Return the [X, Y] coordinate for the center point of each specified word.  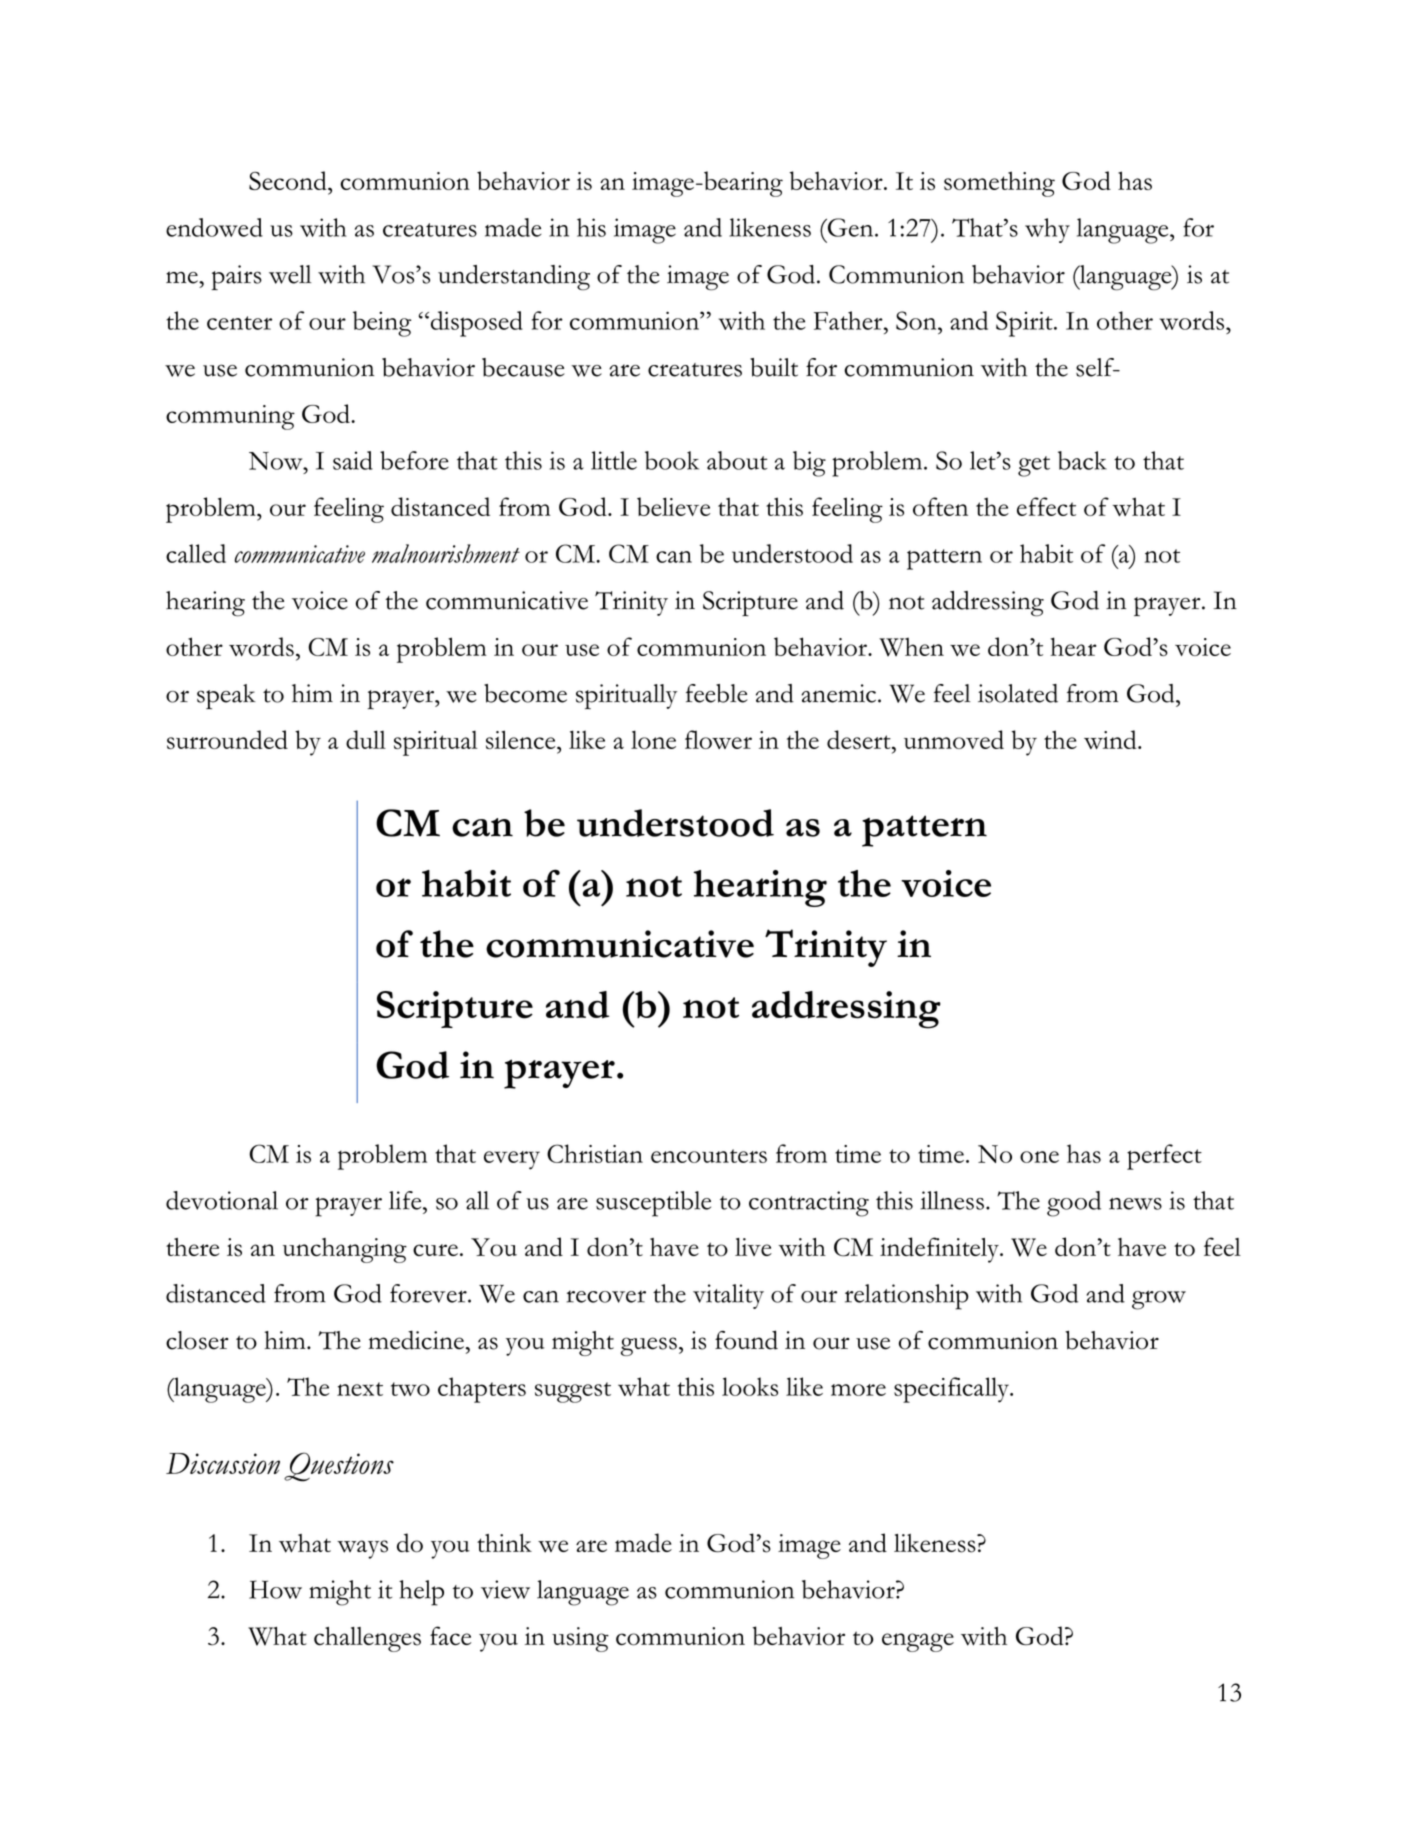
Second [289, 180]
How [275, 1589]
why [1047, 230]
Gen [850, 227]
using [580, 1639]
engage [918, 1642]
